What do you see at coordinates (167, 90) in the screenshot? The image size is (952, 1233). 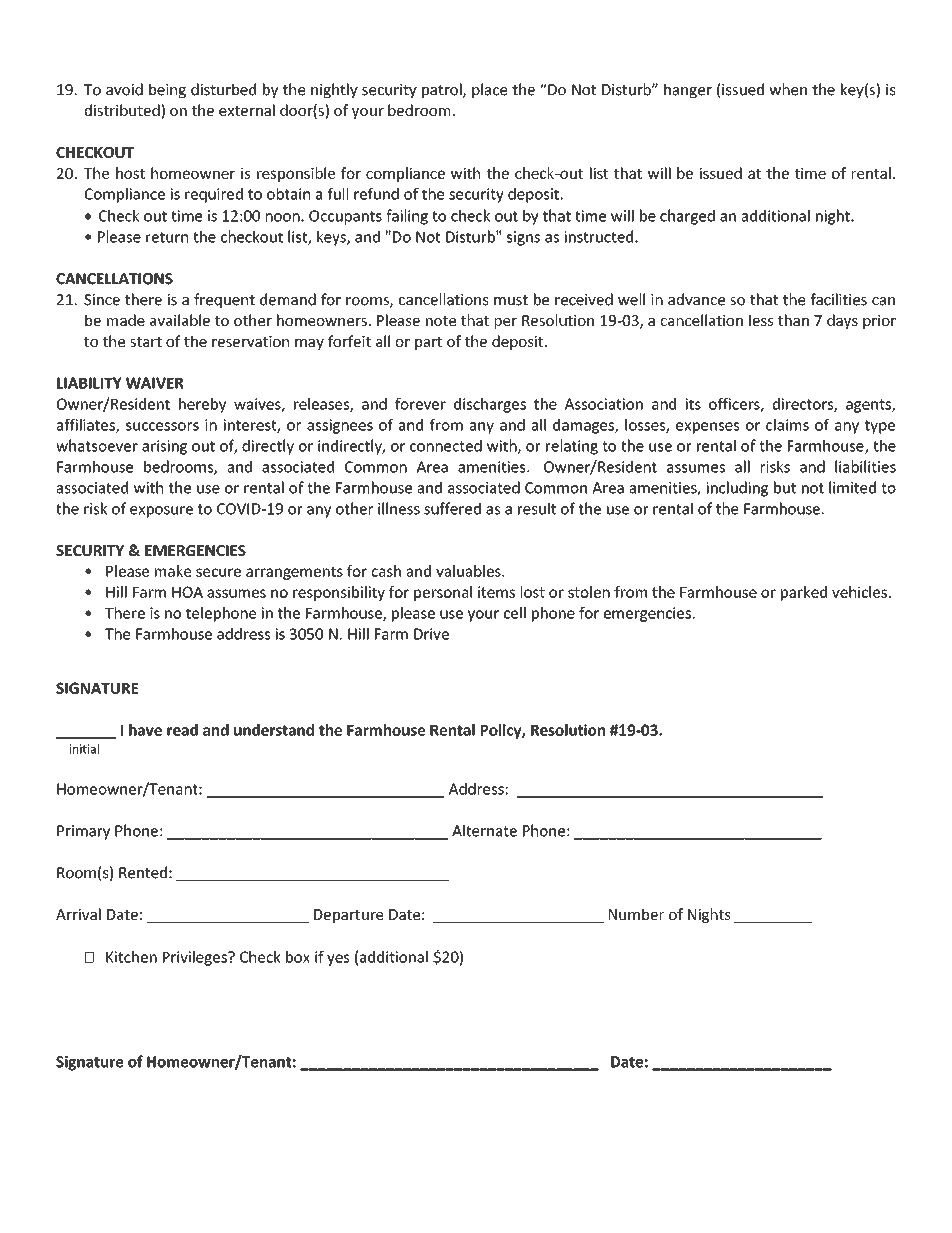 I see `being` at bounding box center [167, 90].
